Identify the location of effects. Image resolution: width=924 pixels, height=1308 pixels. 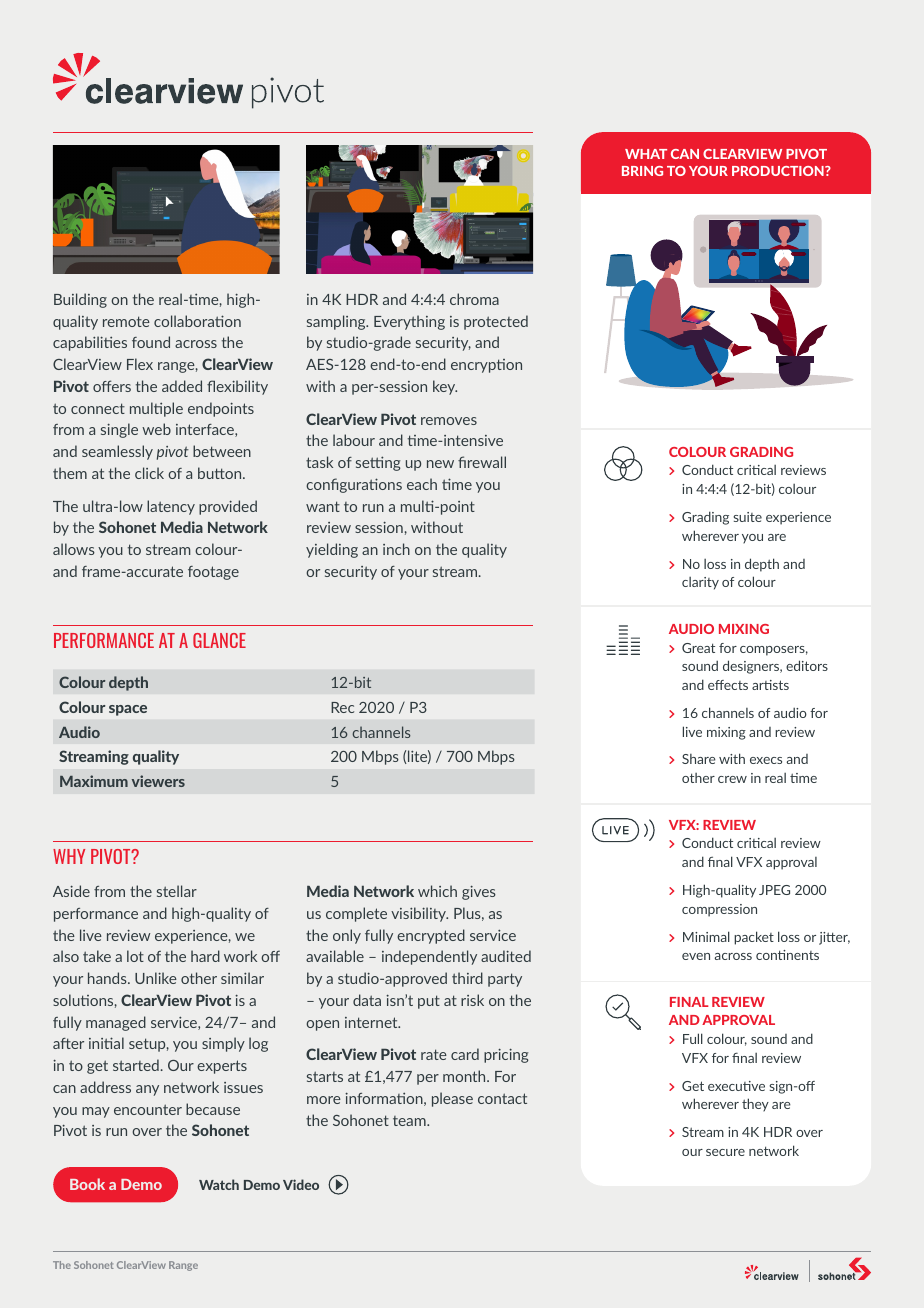
(728, 685).
